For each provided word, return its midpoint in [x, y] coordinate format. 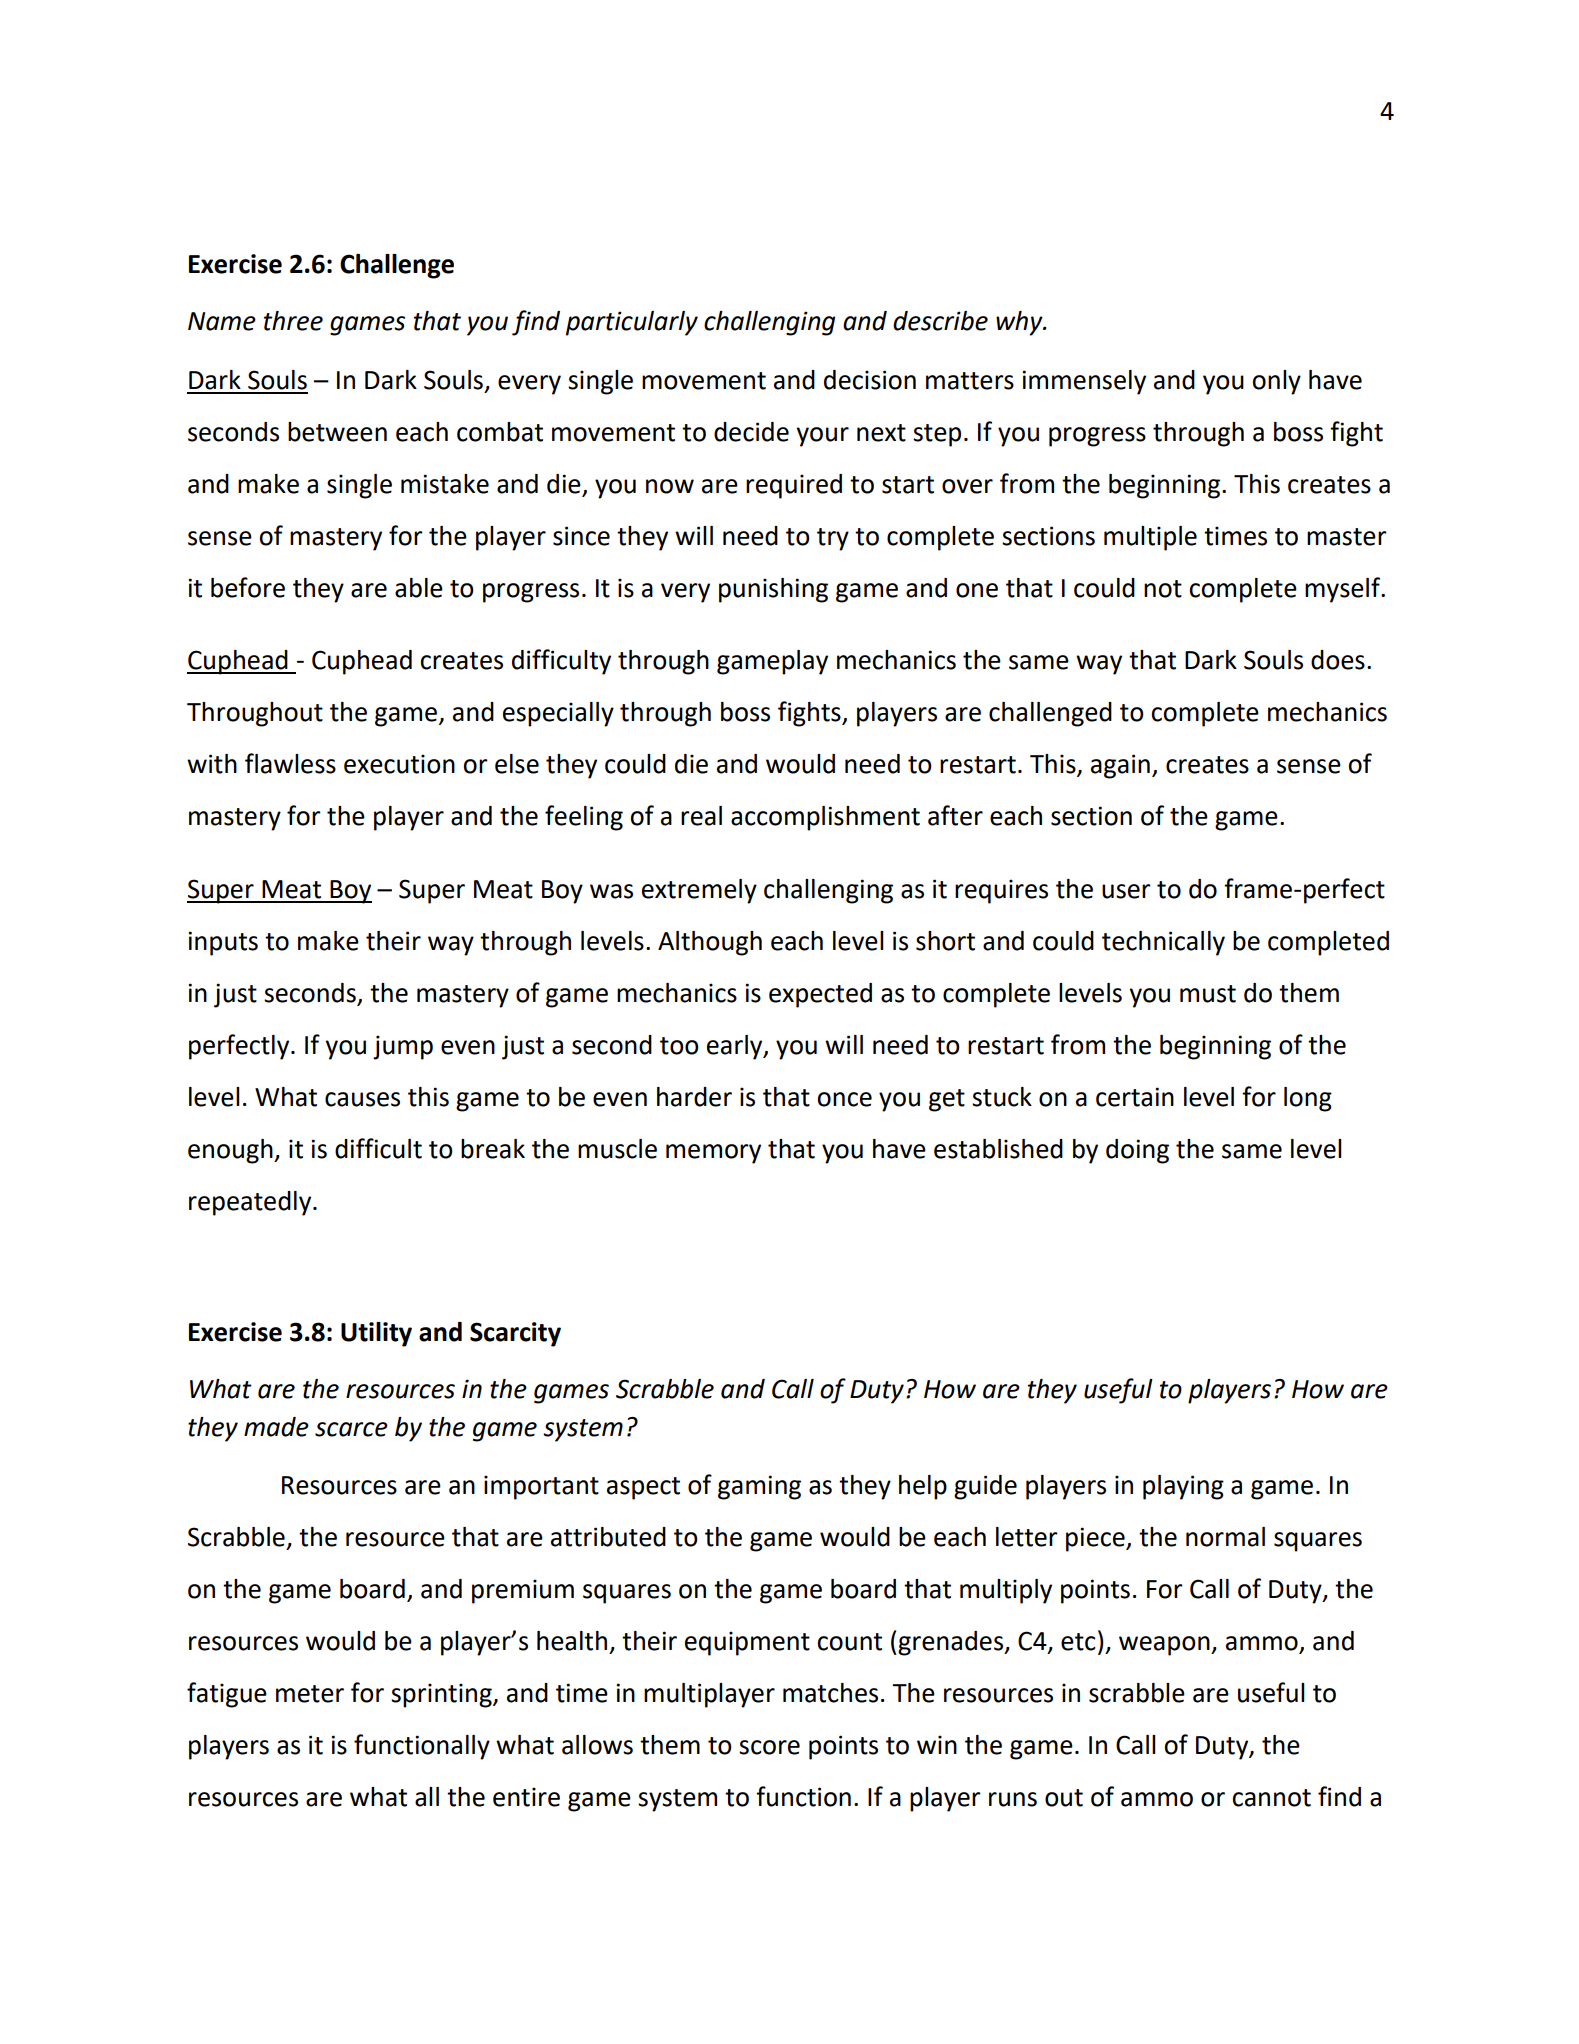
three [293, 321]
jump [403, 1047]
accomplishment [825, 818]
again [1120, 766]
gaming [759, 1487]
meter [310, 1694]
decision [870, 380]
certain [1135, 1097]
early [736, 1047]
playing [1183, 1487]
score [769, 1747]
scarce [351, 1429]
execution [399, 764]
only [1276, 382]
